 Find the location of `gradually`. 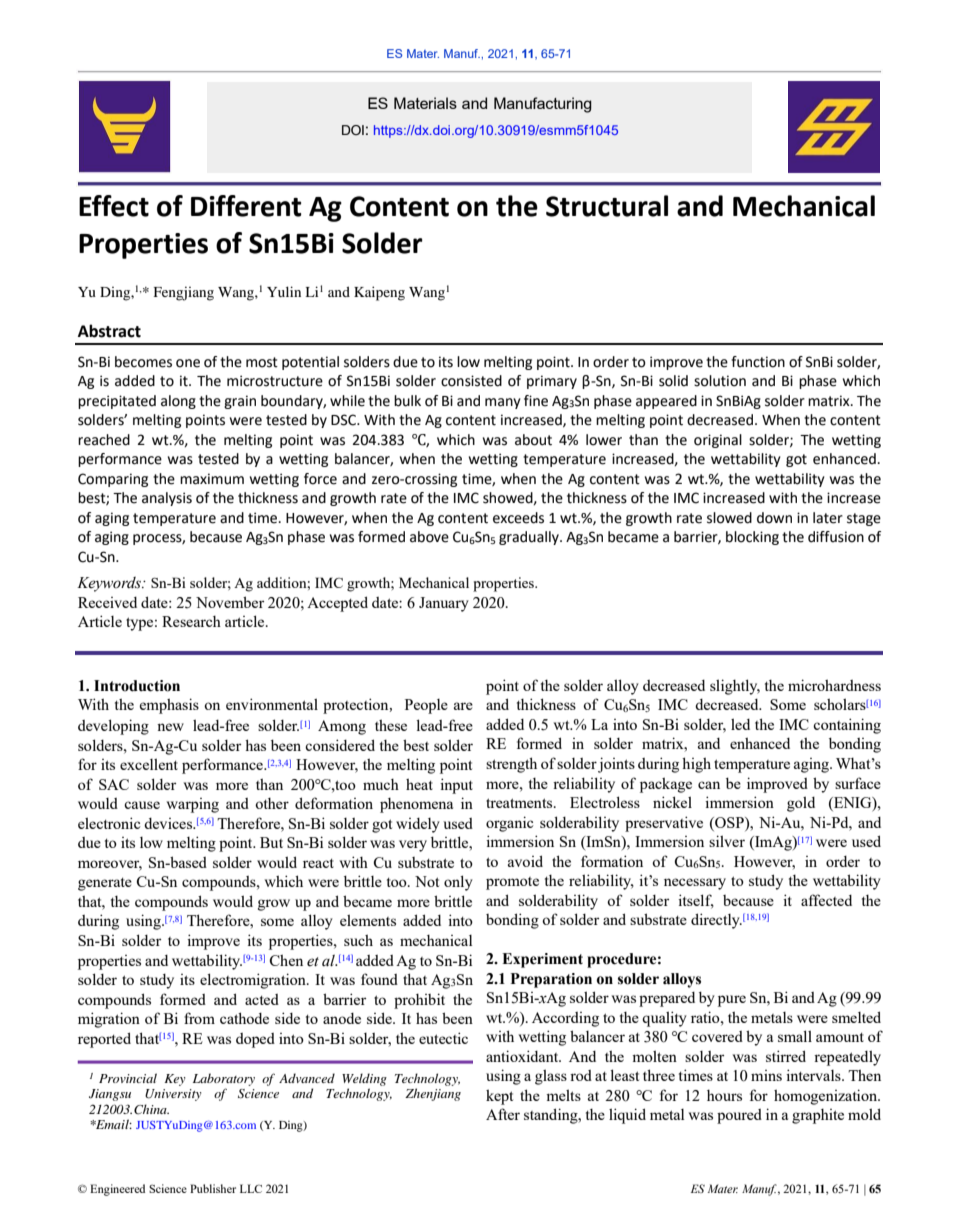

gradually is located at coordinates (530, 538).
